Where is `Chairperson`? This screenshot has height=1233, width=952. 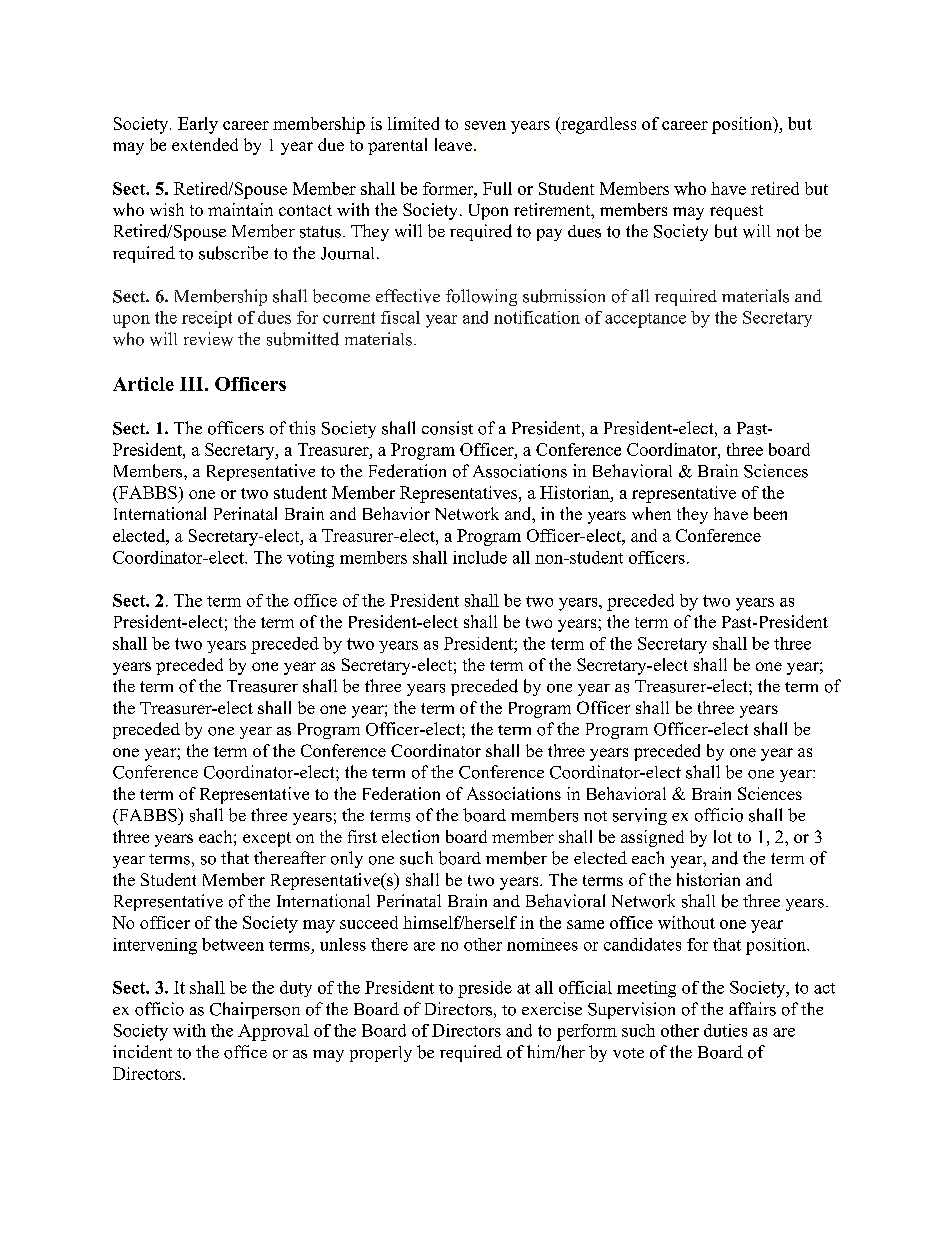 Chairperson is located at coordinates (255, 1010).
